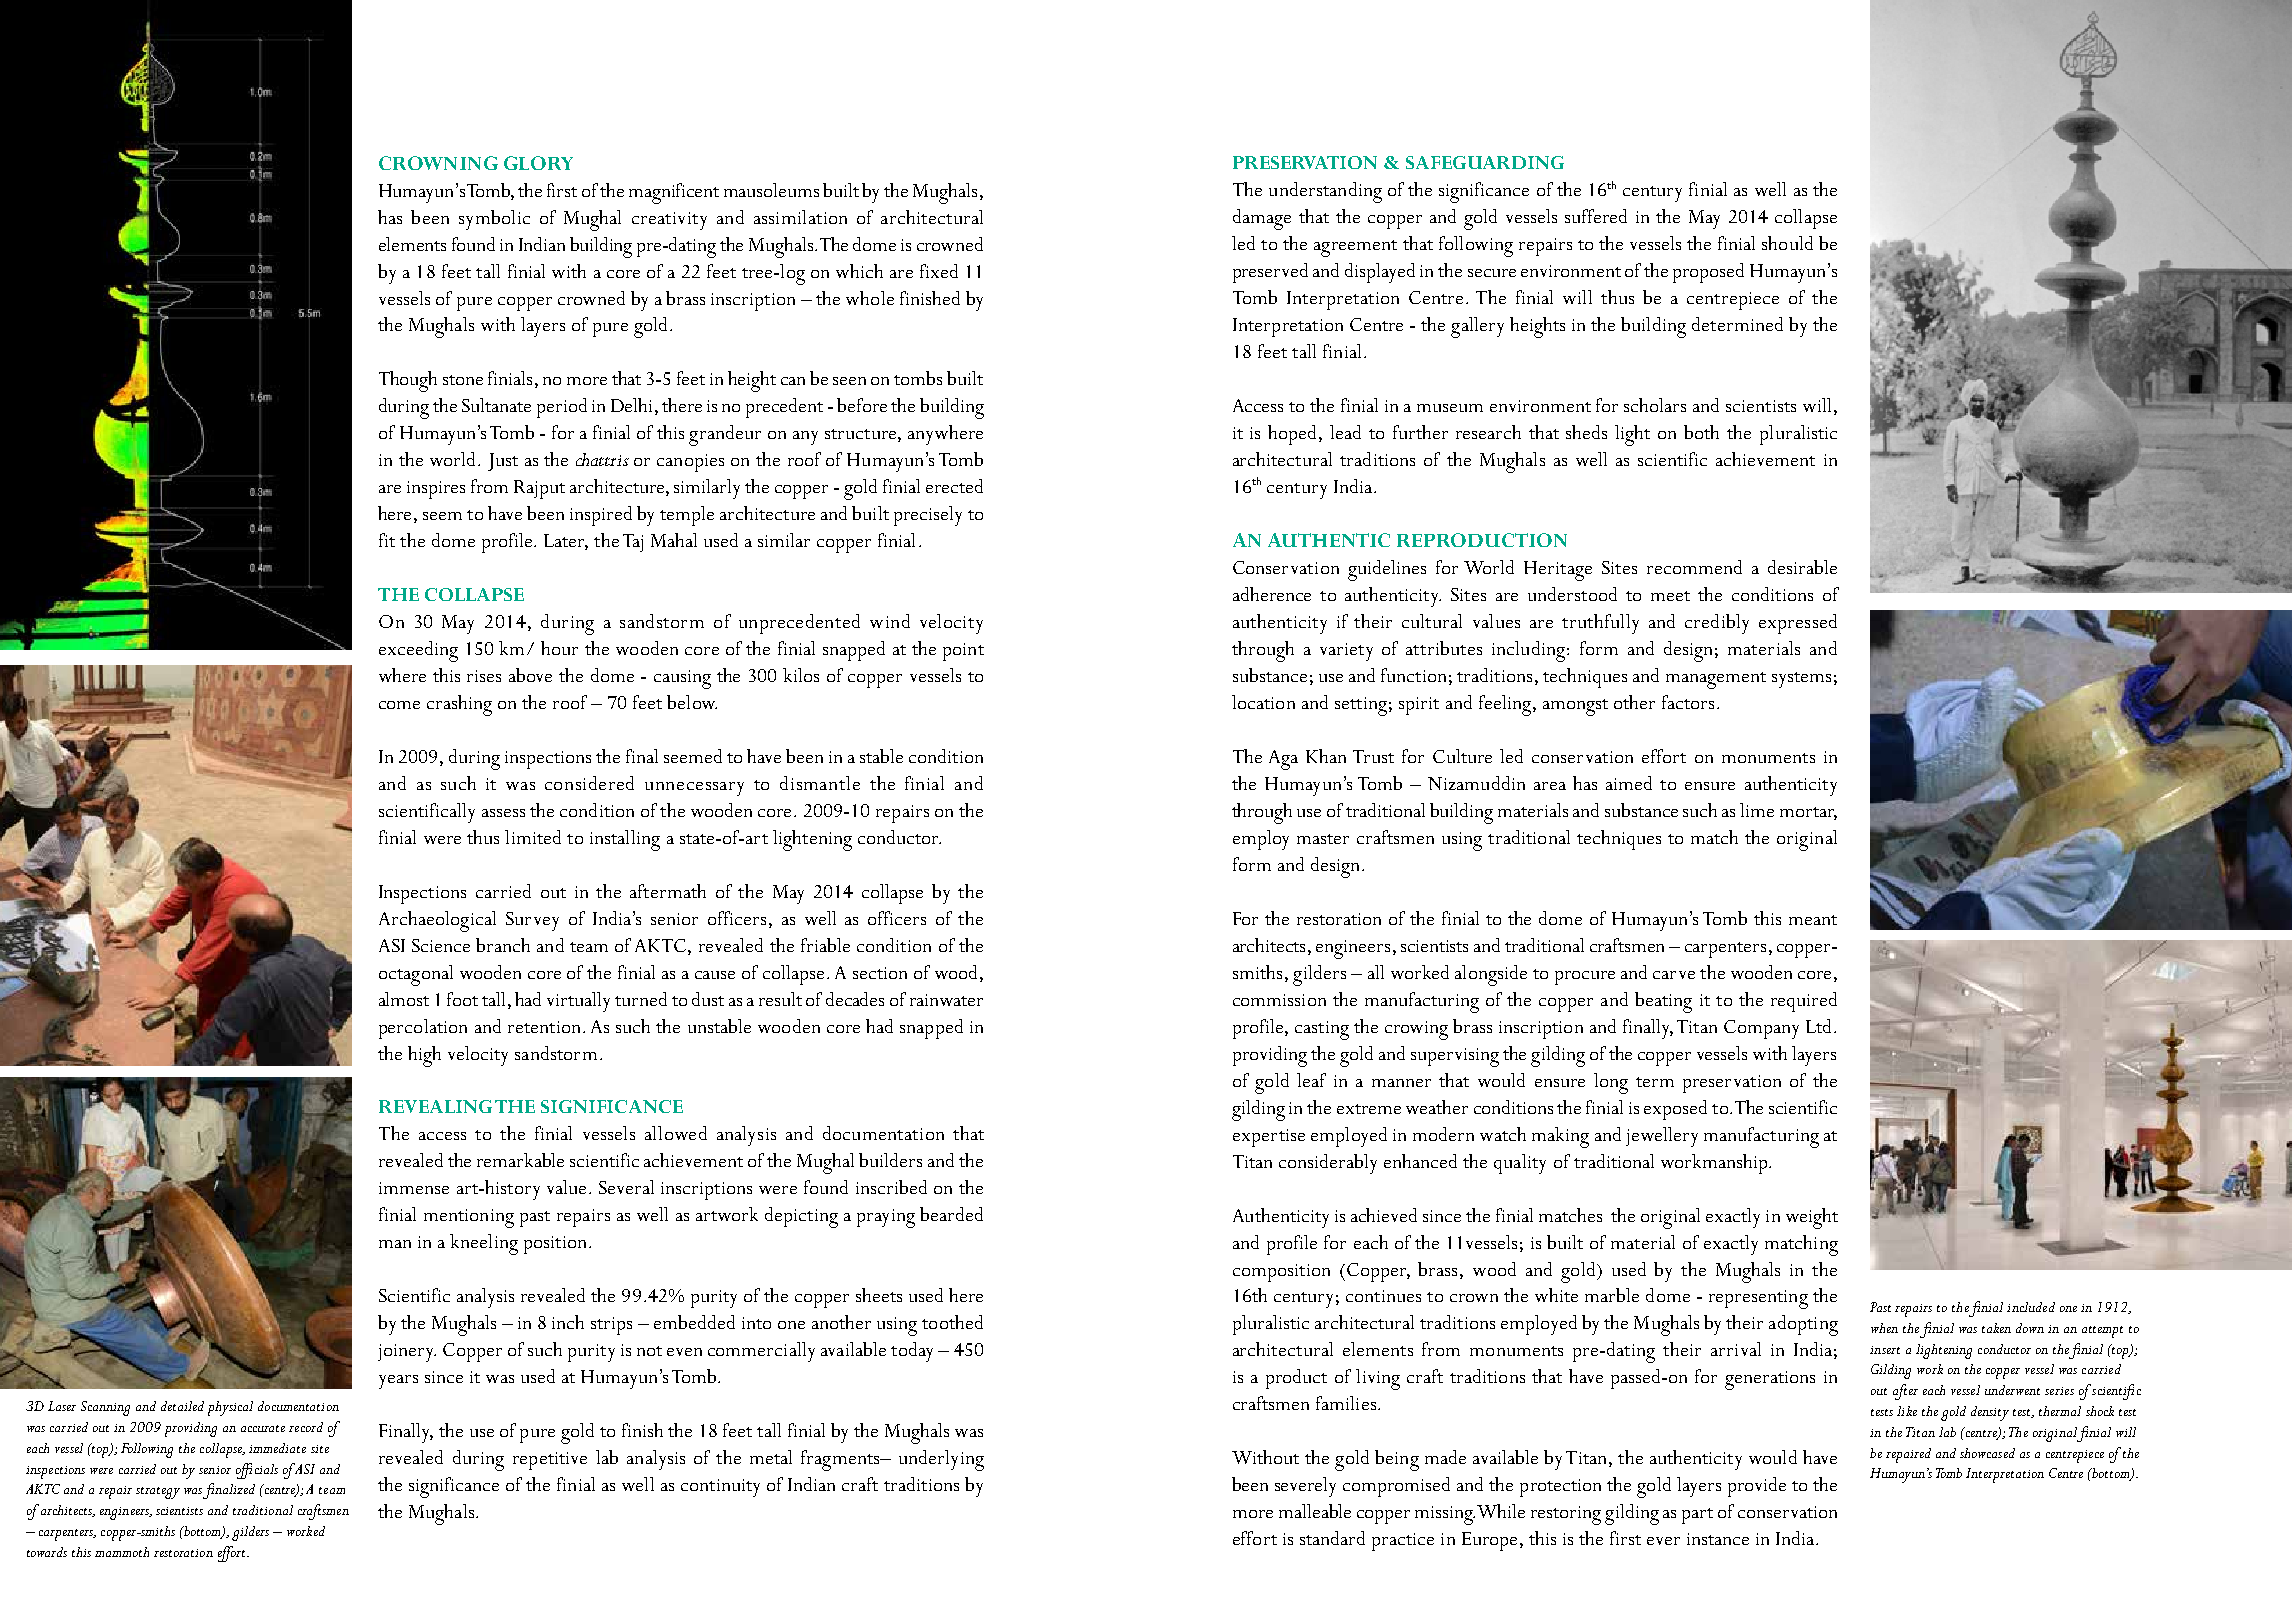  Describe the element at coordinates (1262, 219) in the screenshot. I see `damage` at that location.
